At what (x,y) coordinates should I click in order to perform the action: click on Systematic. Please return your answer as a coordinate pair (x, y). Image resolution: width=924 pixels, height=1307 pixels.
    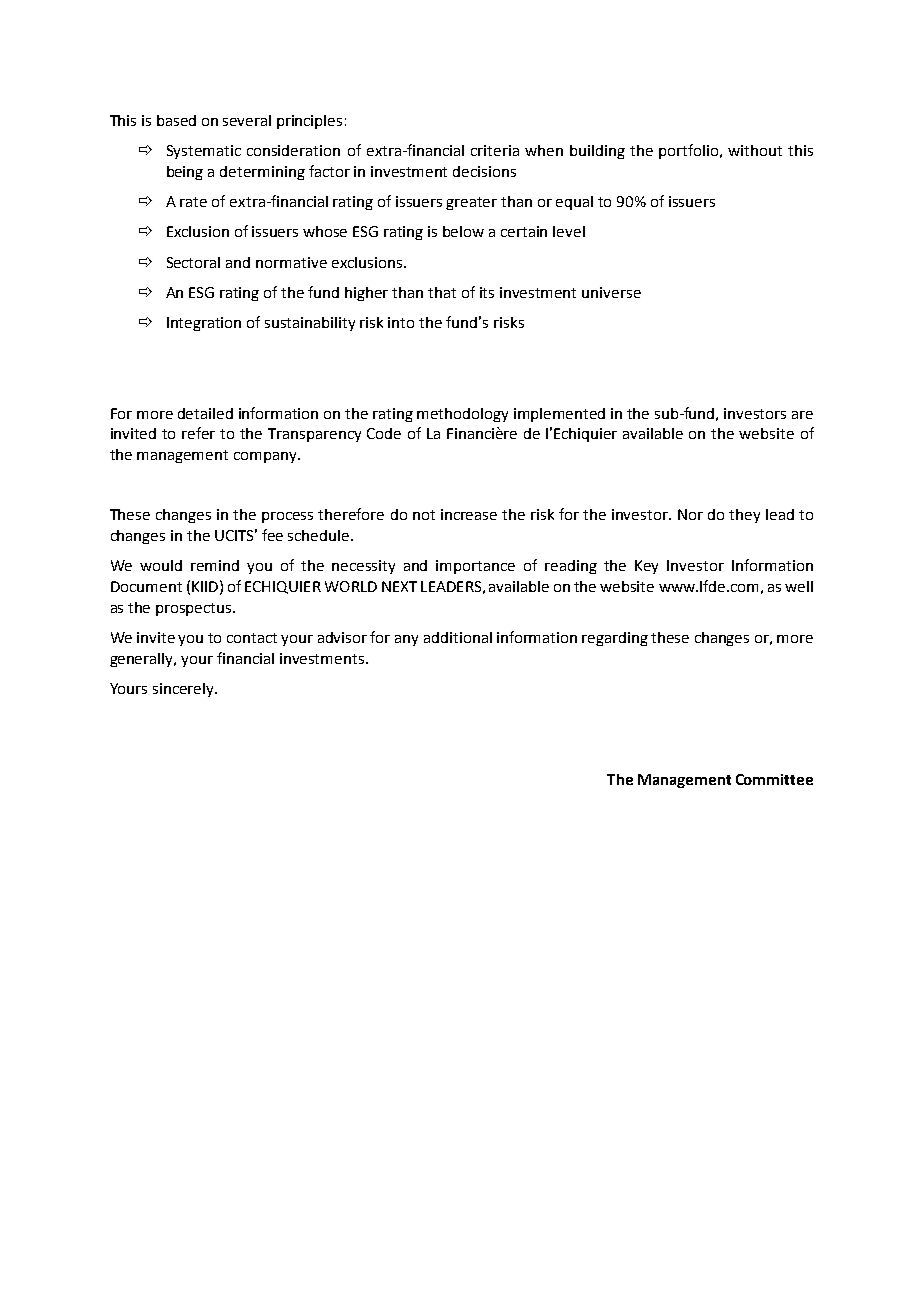
    Looking at the image, I should click on (204, 152).
